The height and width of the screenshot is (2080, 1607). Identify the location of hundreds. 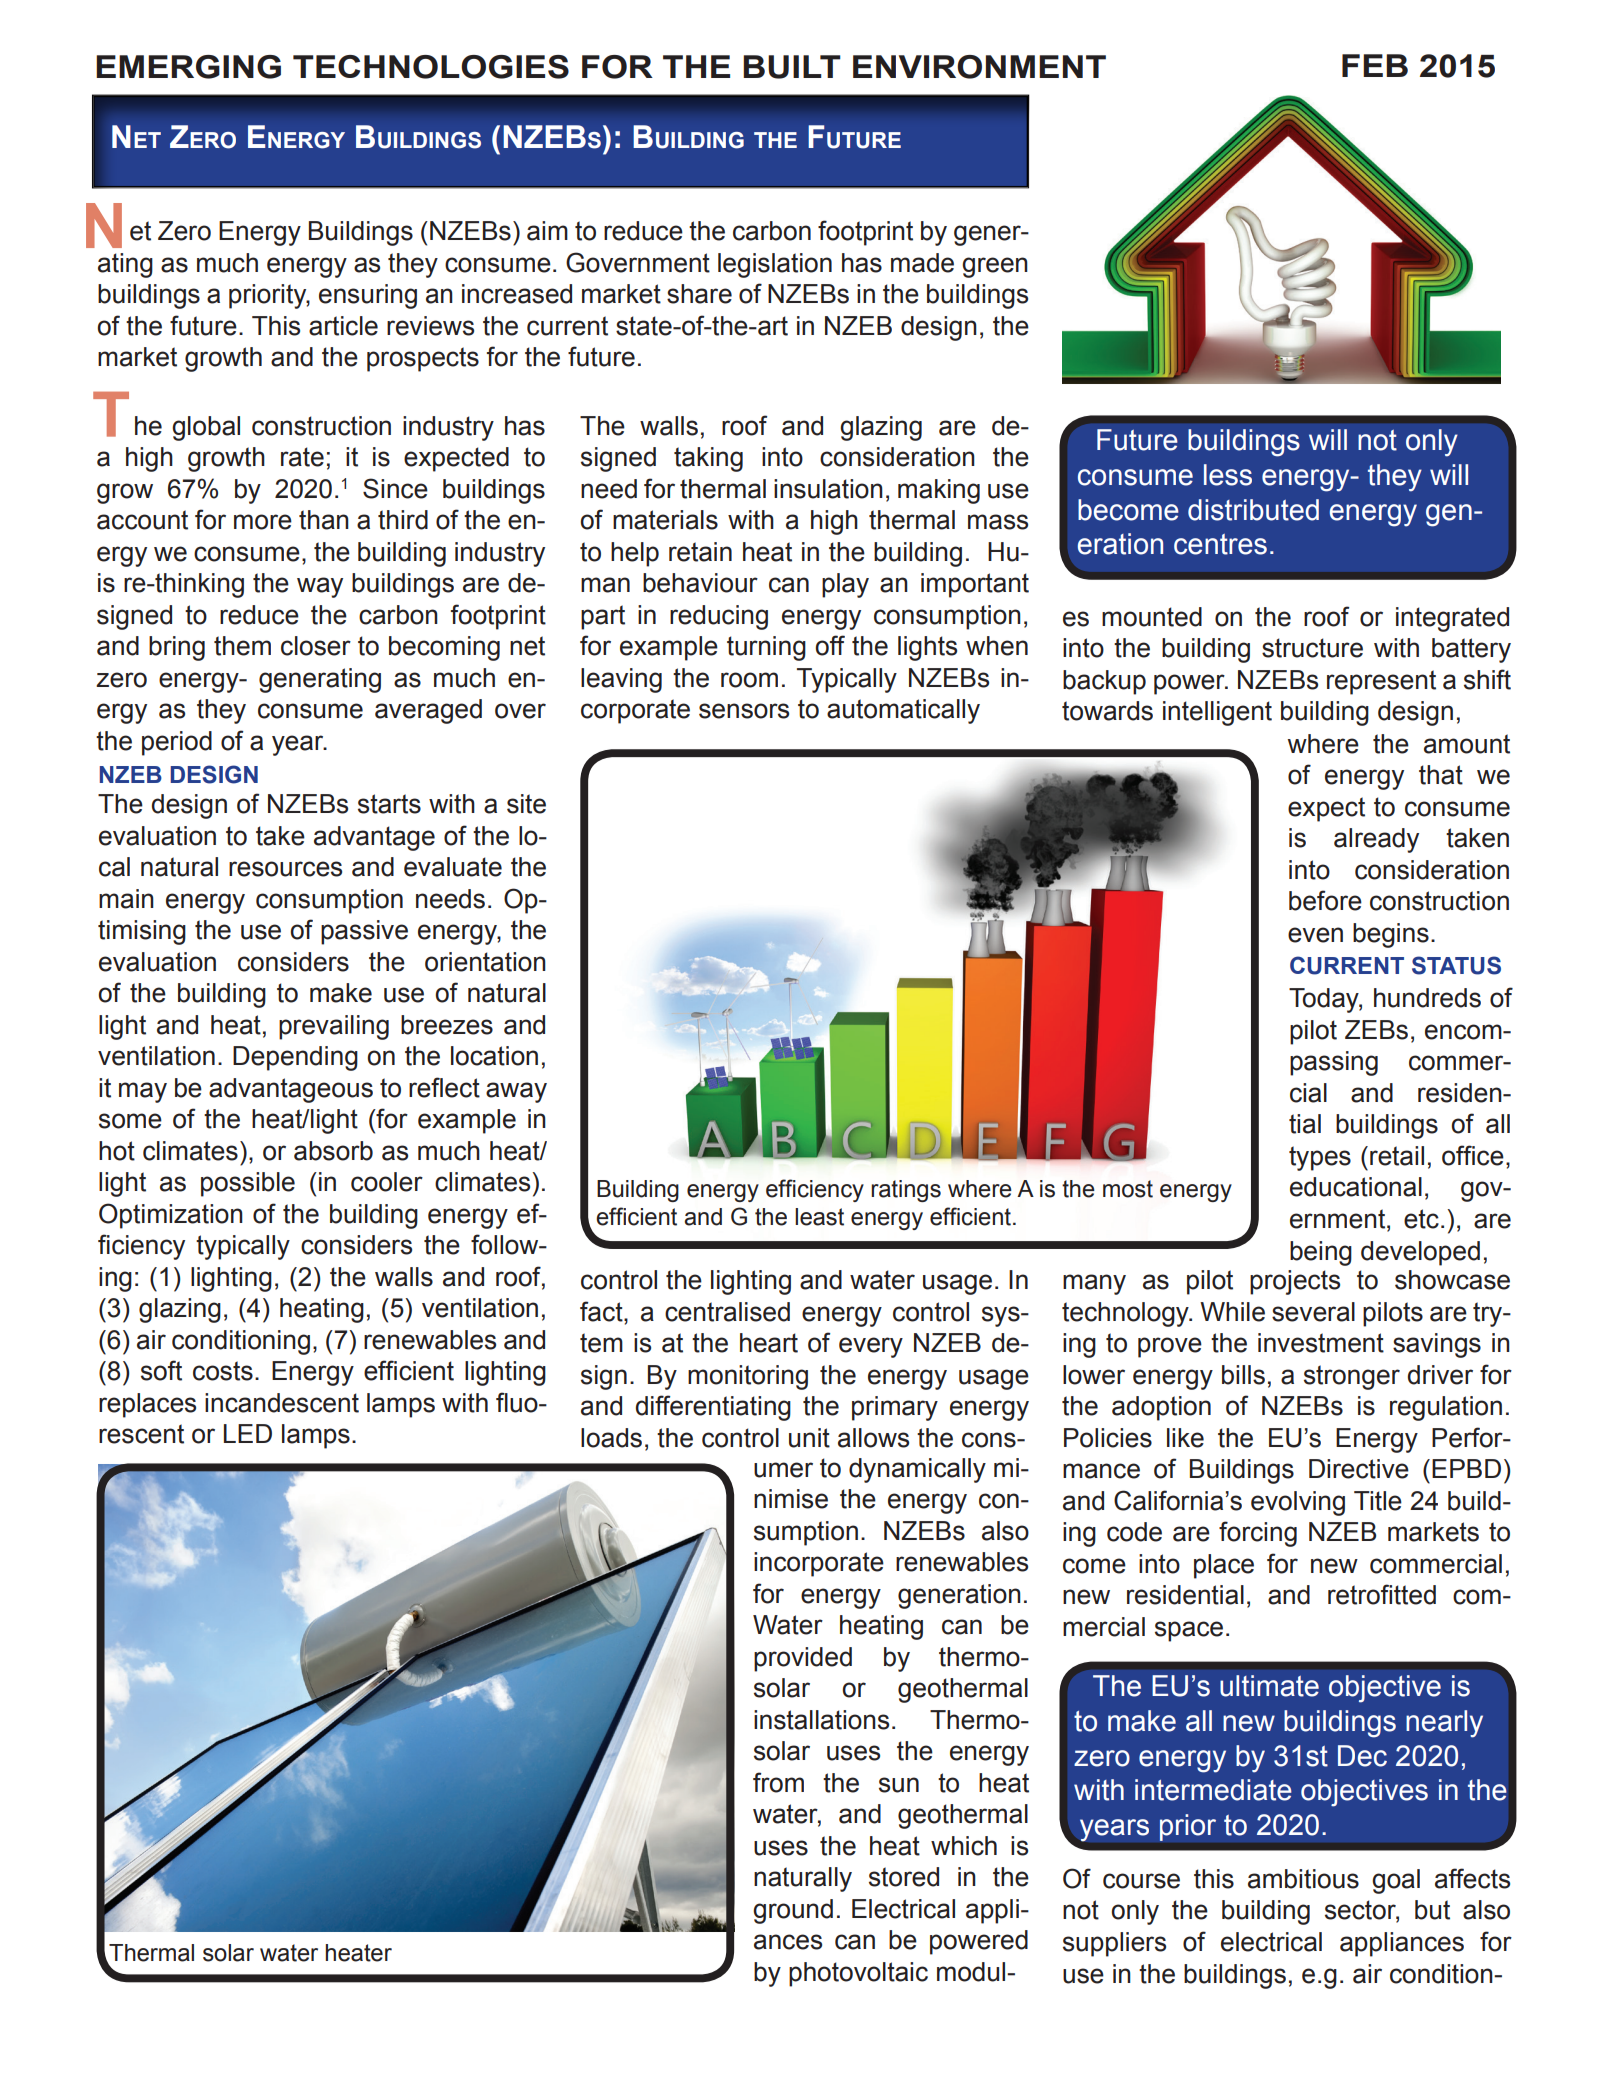
(1427, 998).
